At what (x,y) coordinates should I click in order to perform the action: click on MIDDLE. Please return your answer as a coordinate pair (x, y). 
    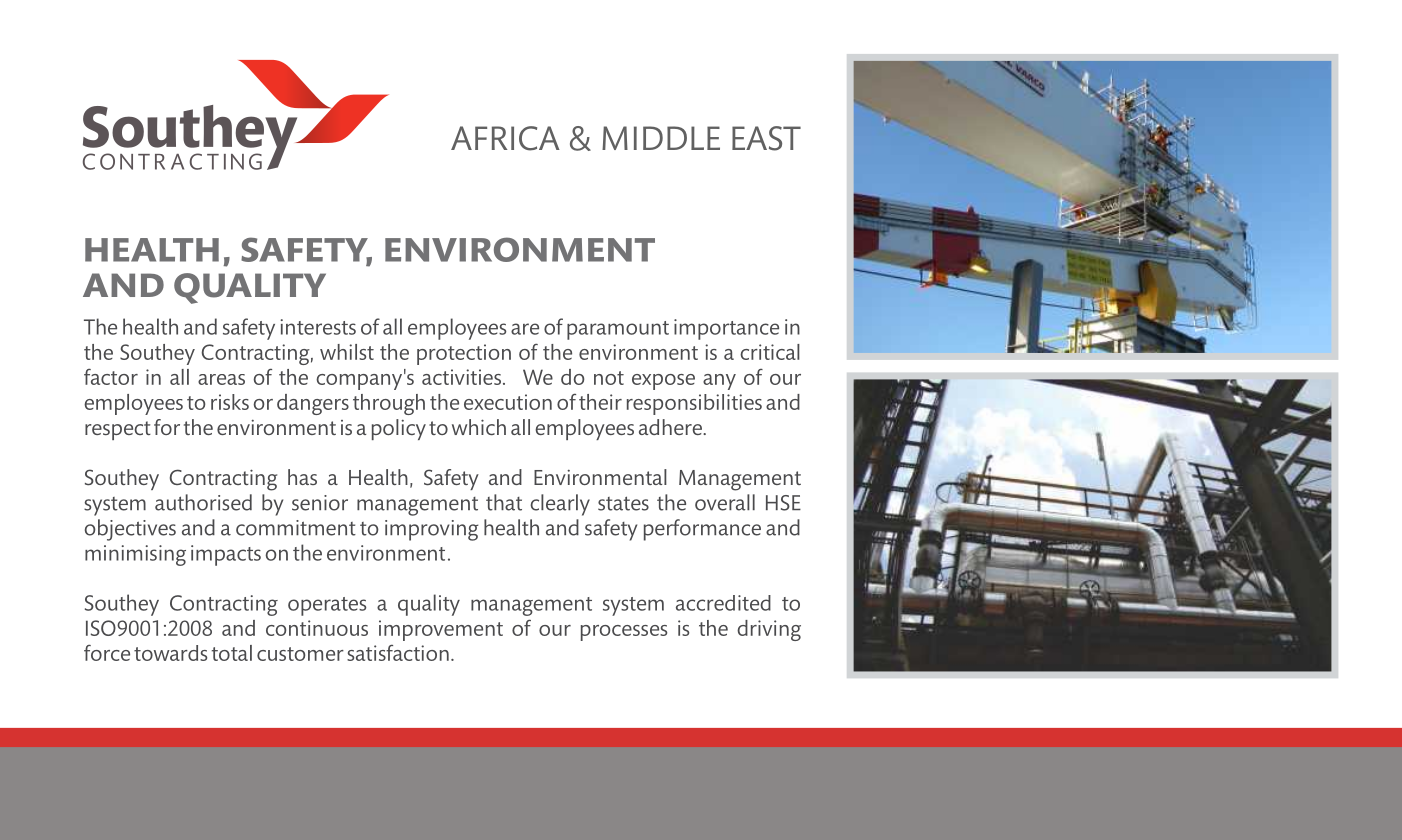
    Looking at the image, I should click on (661, 138).
